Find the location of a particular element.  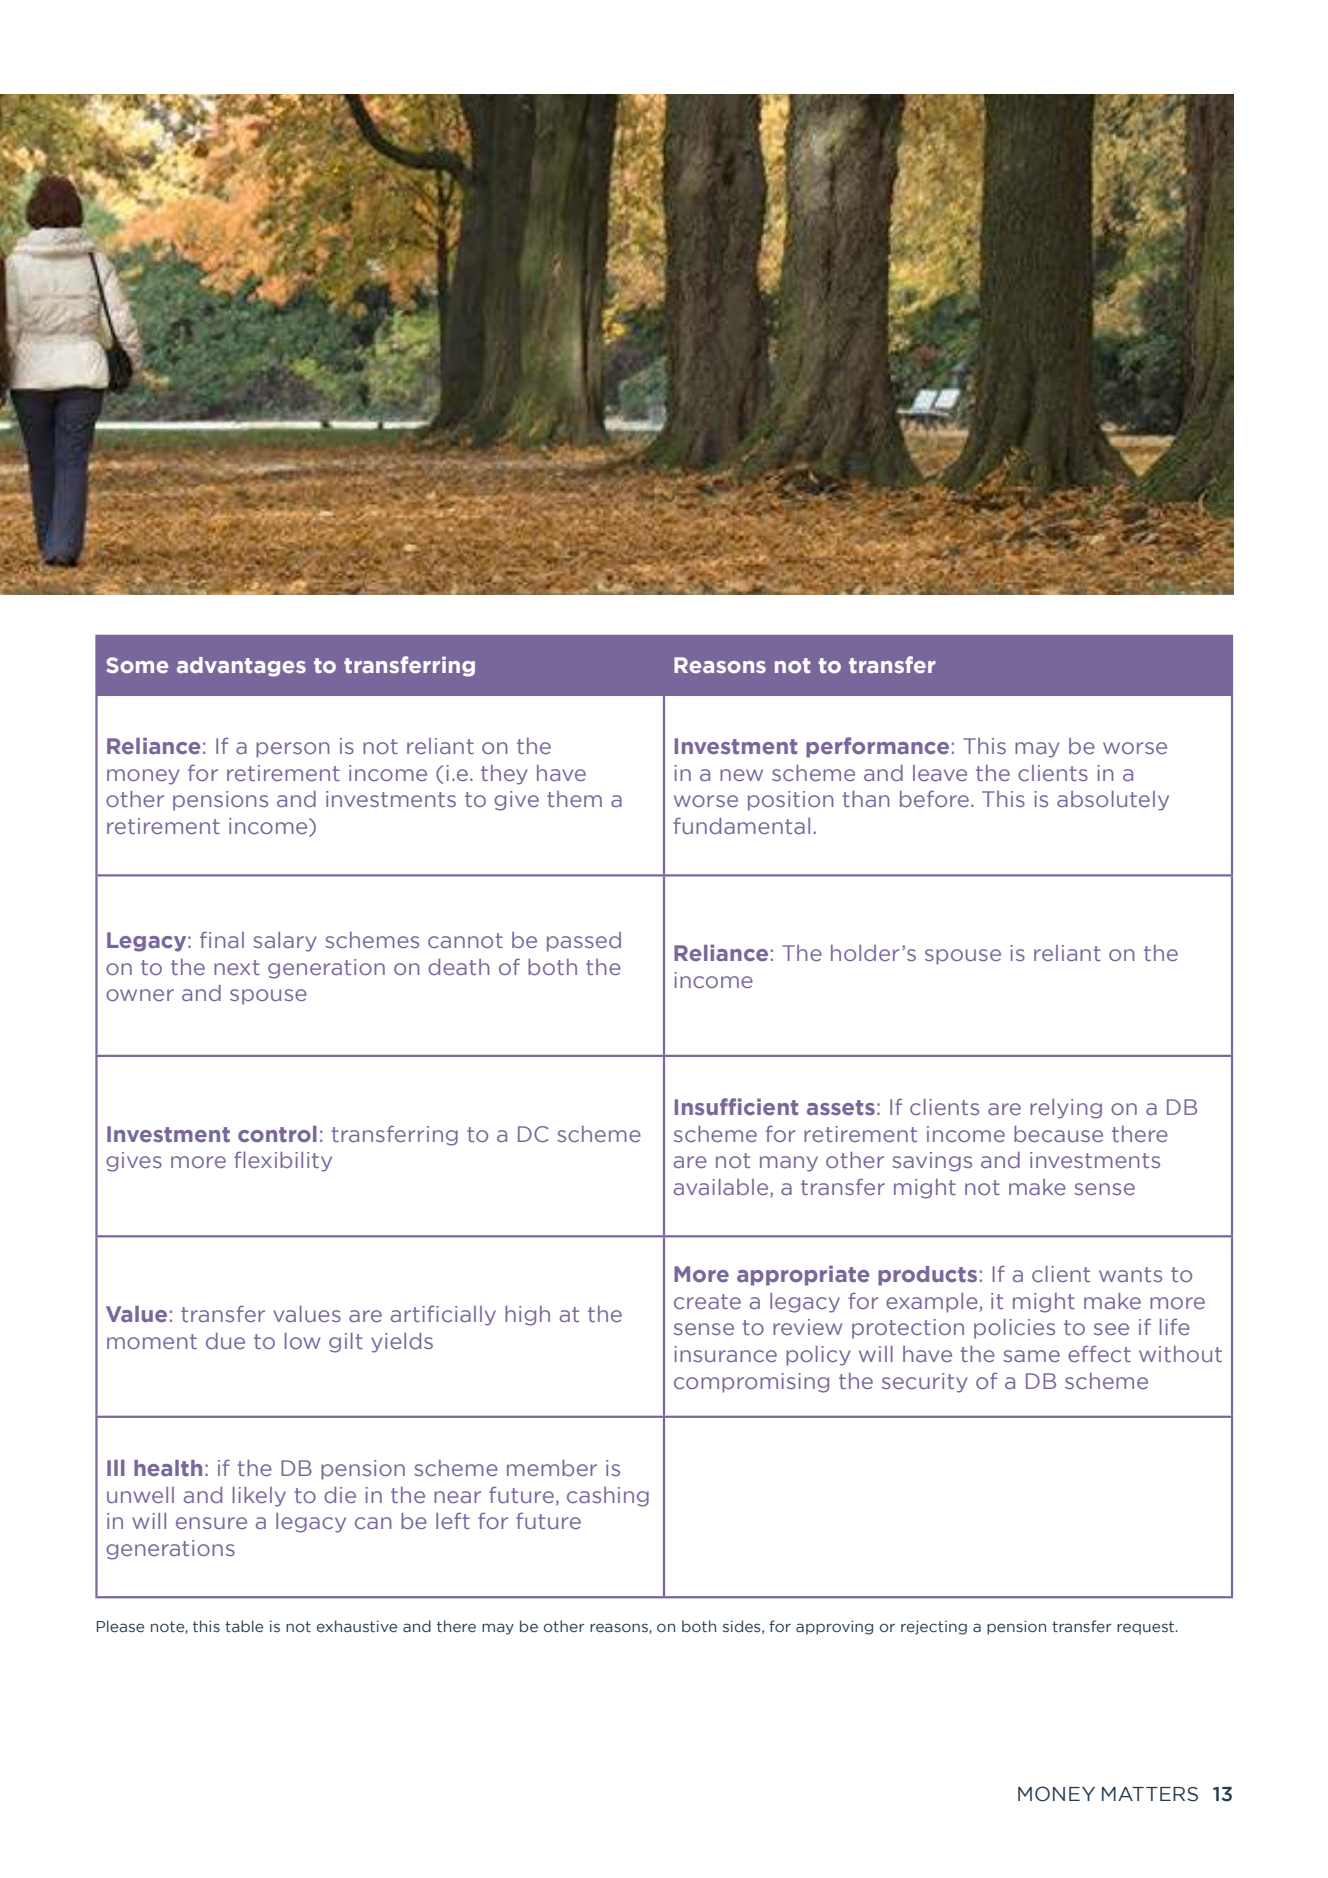

cashing is located at coordinates (608, 1497).
